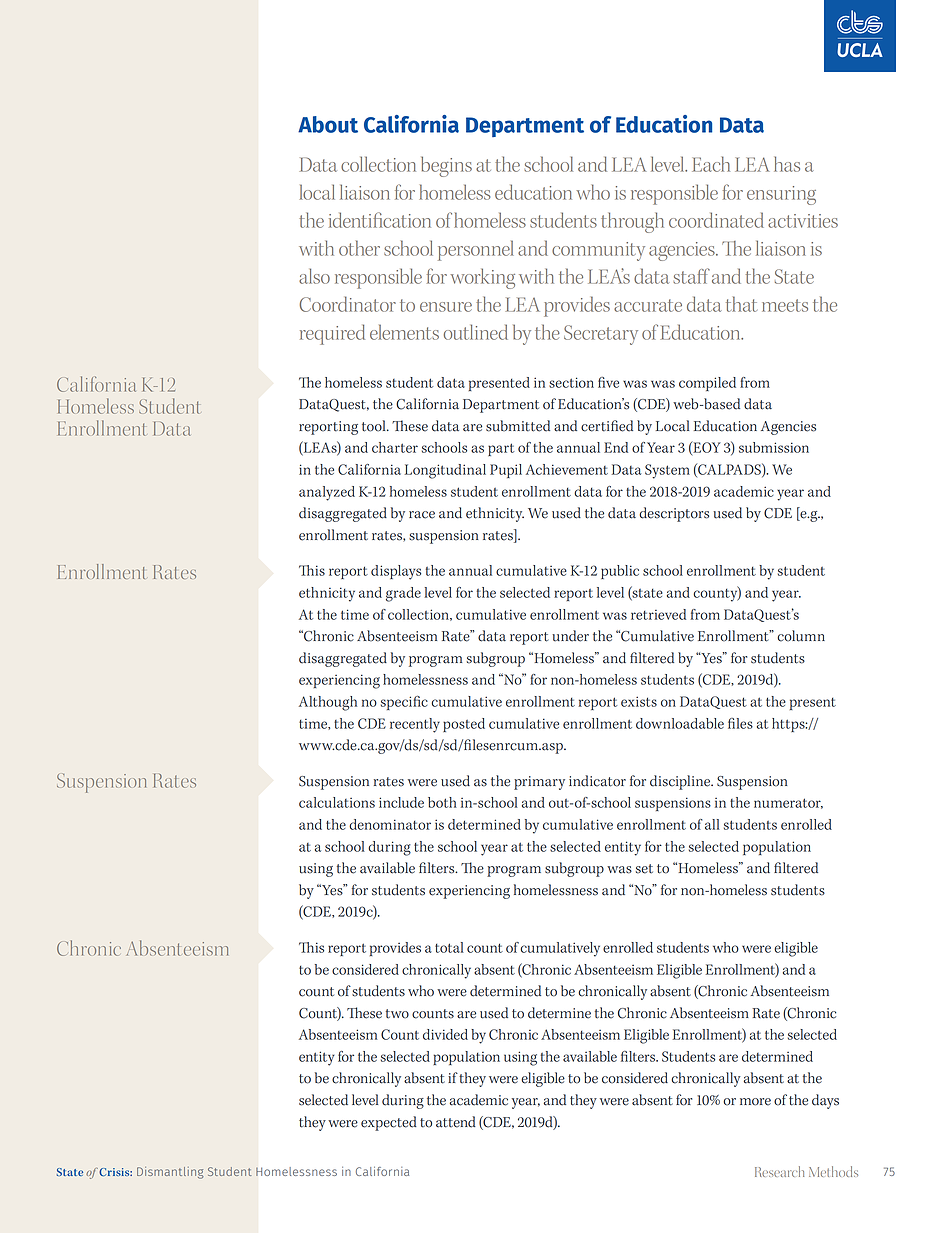 This screenshot has height=1233, width=952. I want to click on attend, so click(456, 1122).
